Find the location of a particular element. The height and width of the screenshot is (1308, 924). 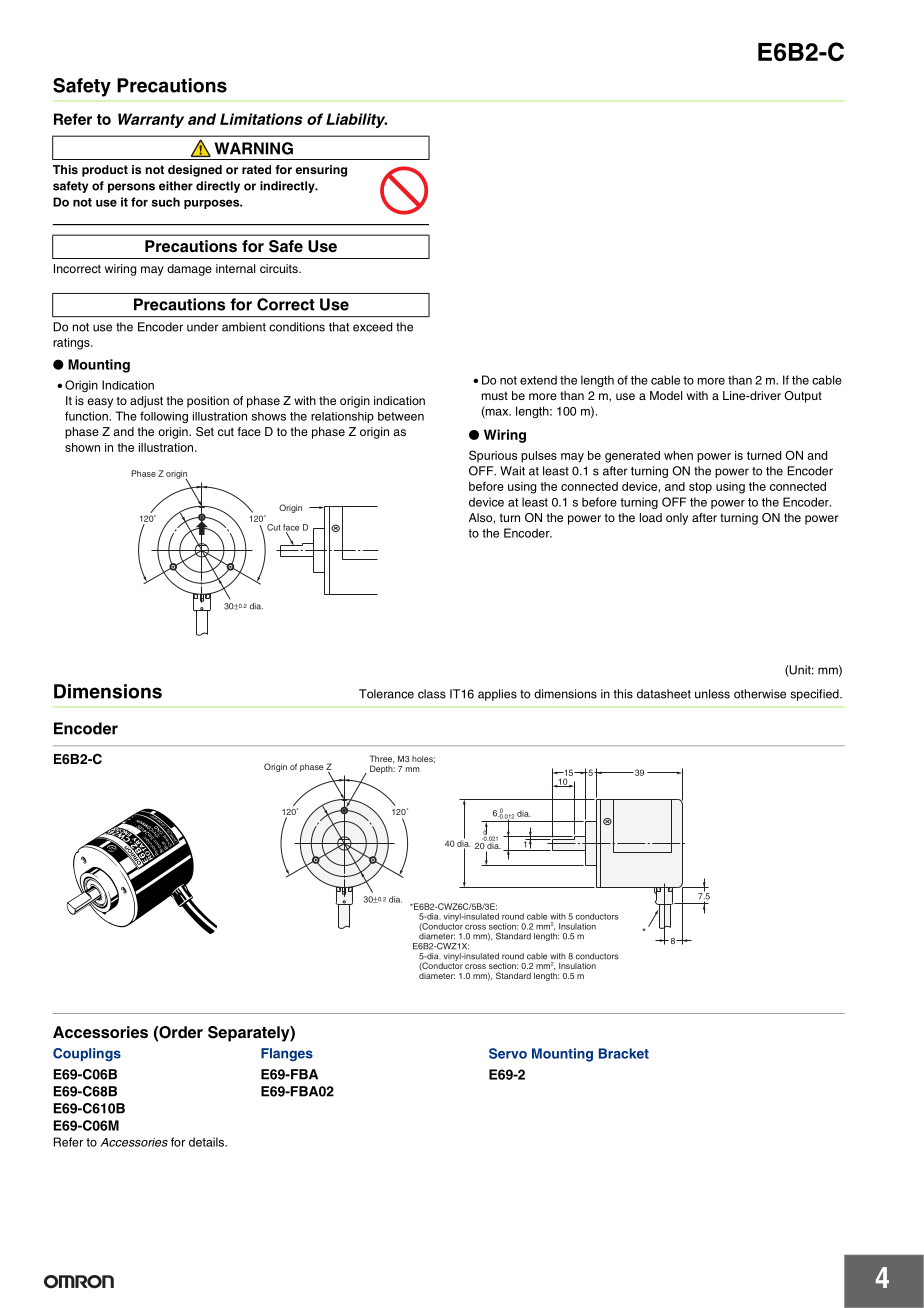

Servo is located at coordinates (508, 1053).
